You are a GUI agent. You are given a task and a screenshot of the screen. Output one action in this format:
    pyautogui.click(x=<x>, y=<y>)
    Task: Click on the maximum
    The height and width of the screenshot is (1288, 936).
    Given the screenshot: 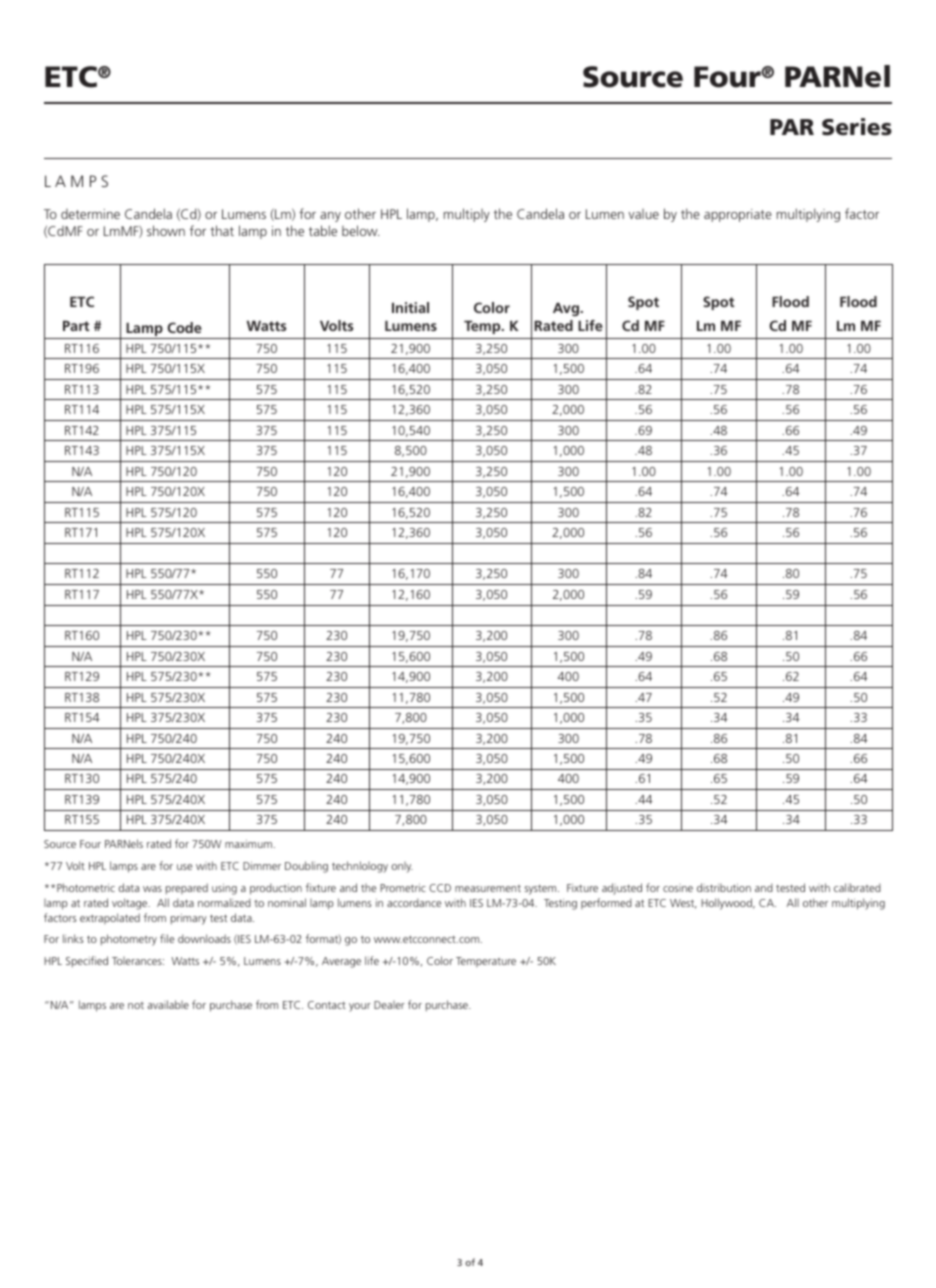 What is the action you would take?
    pyautogui.click(x=248, y=844)
